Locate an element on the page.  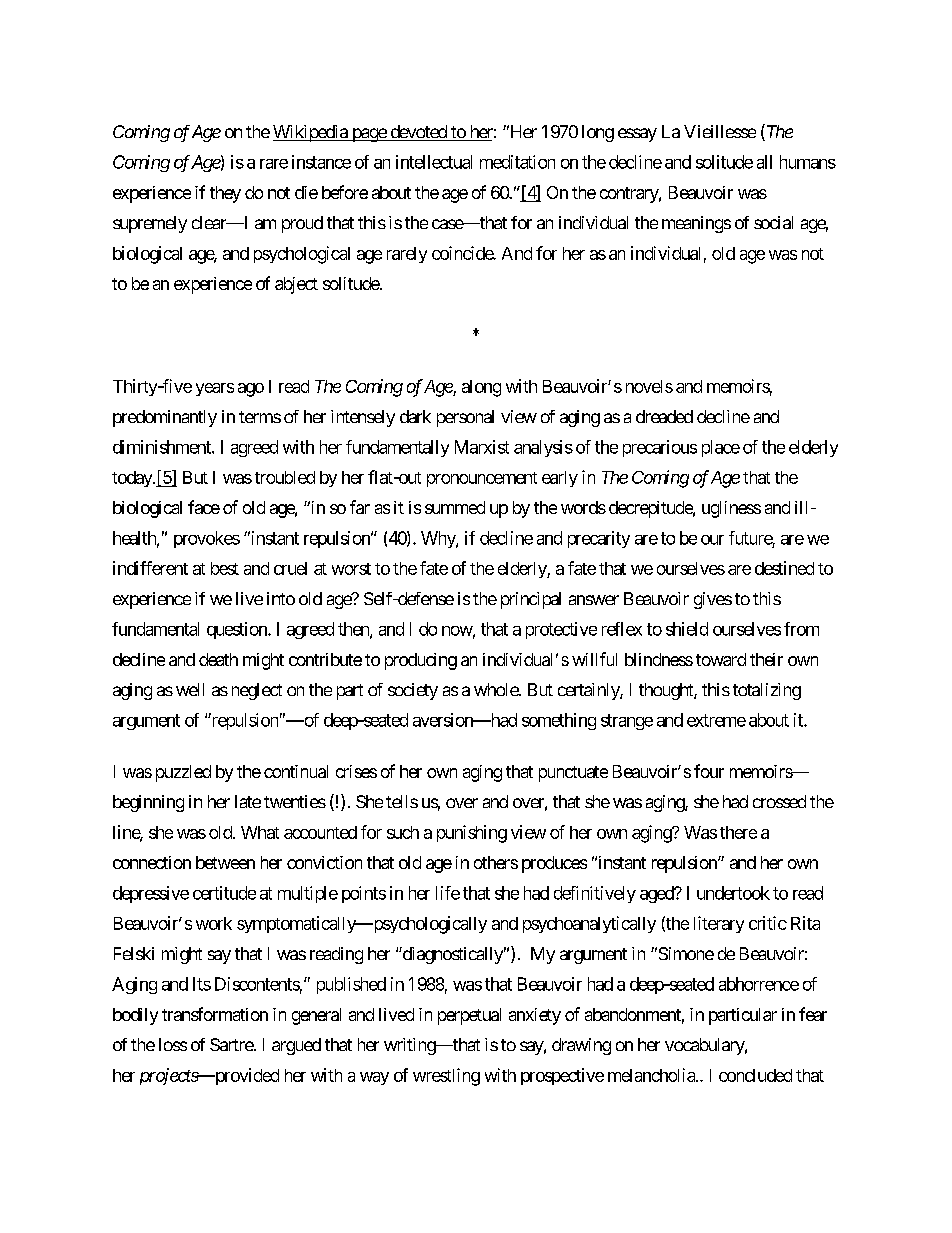
question is located at coordinates (238, 630).
